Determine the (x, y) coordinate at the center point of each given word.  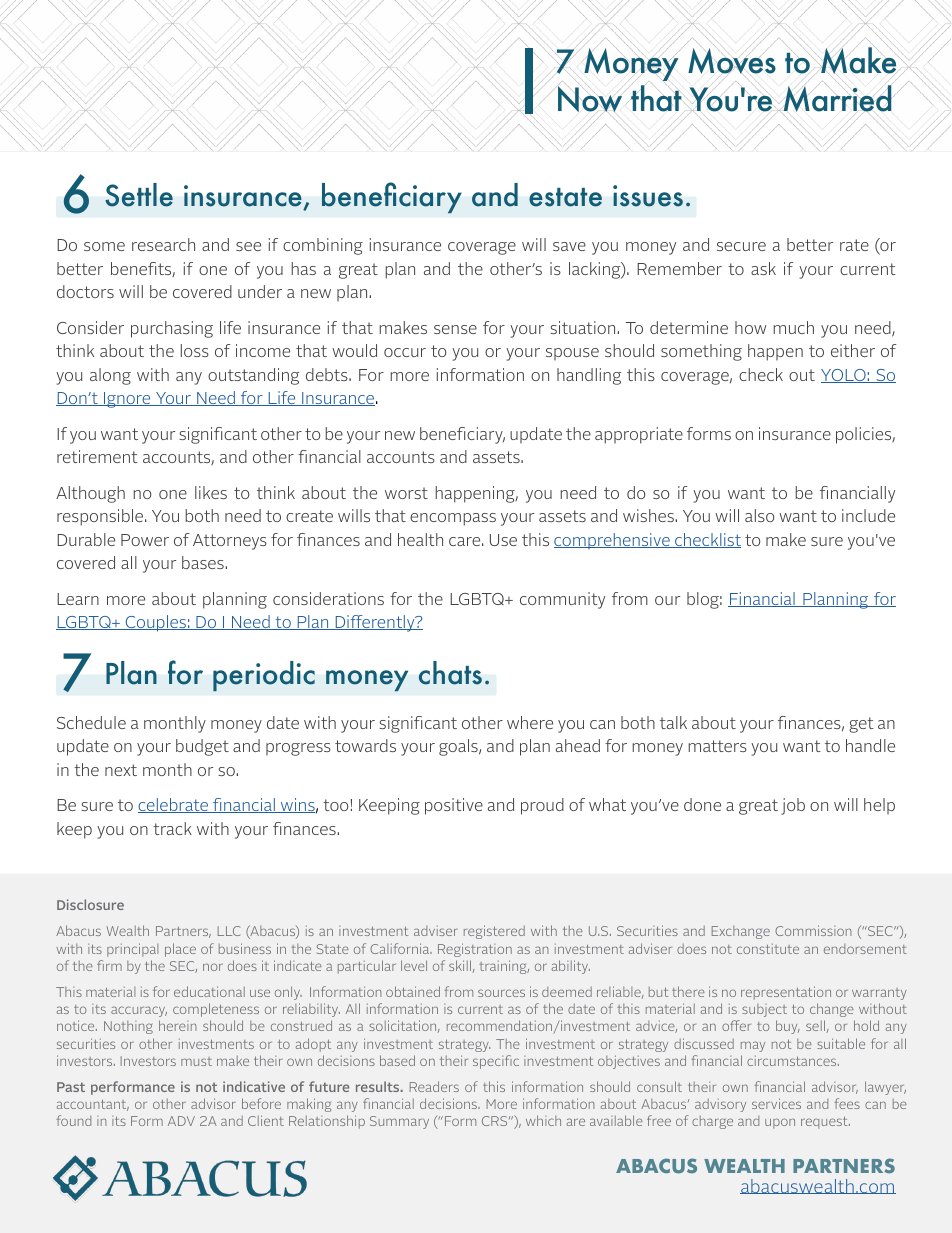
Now (591, 100)
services (776, 1103)
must (196, 1061)
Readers (434, 1086)
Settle (139, 195)
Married (838, 98)
